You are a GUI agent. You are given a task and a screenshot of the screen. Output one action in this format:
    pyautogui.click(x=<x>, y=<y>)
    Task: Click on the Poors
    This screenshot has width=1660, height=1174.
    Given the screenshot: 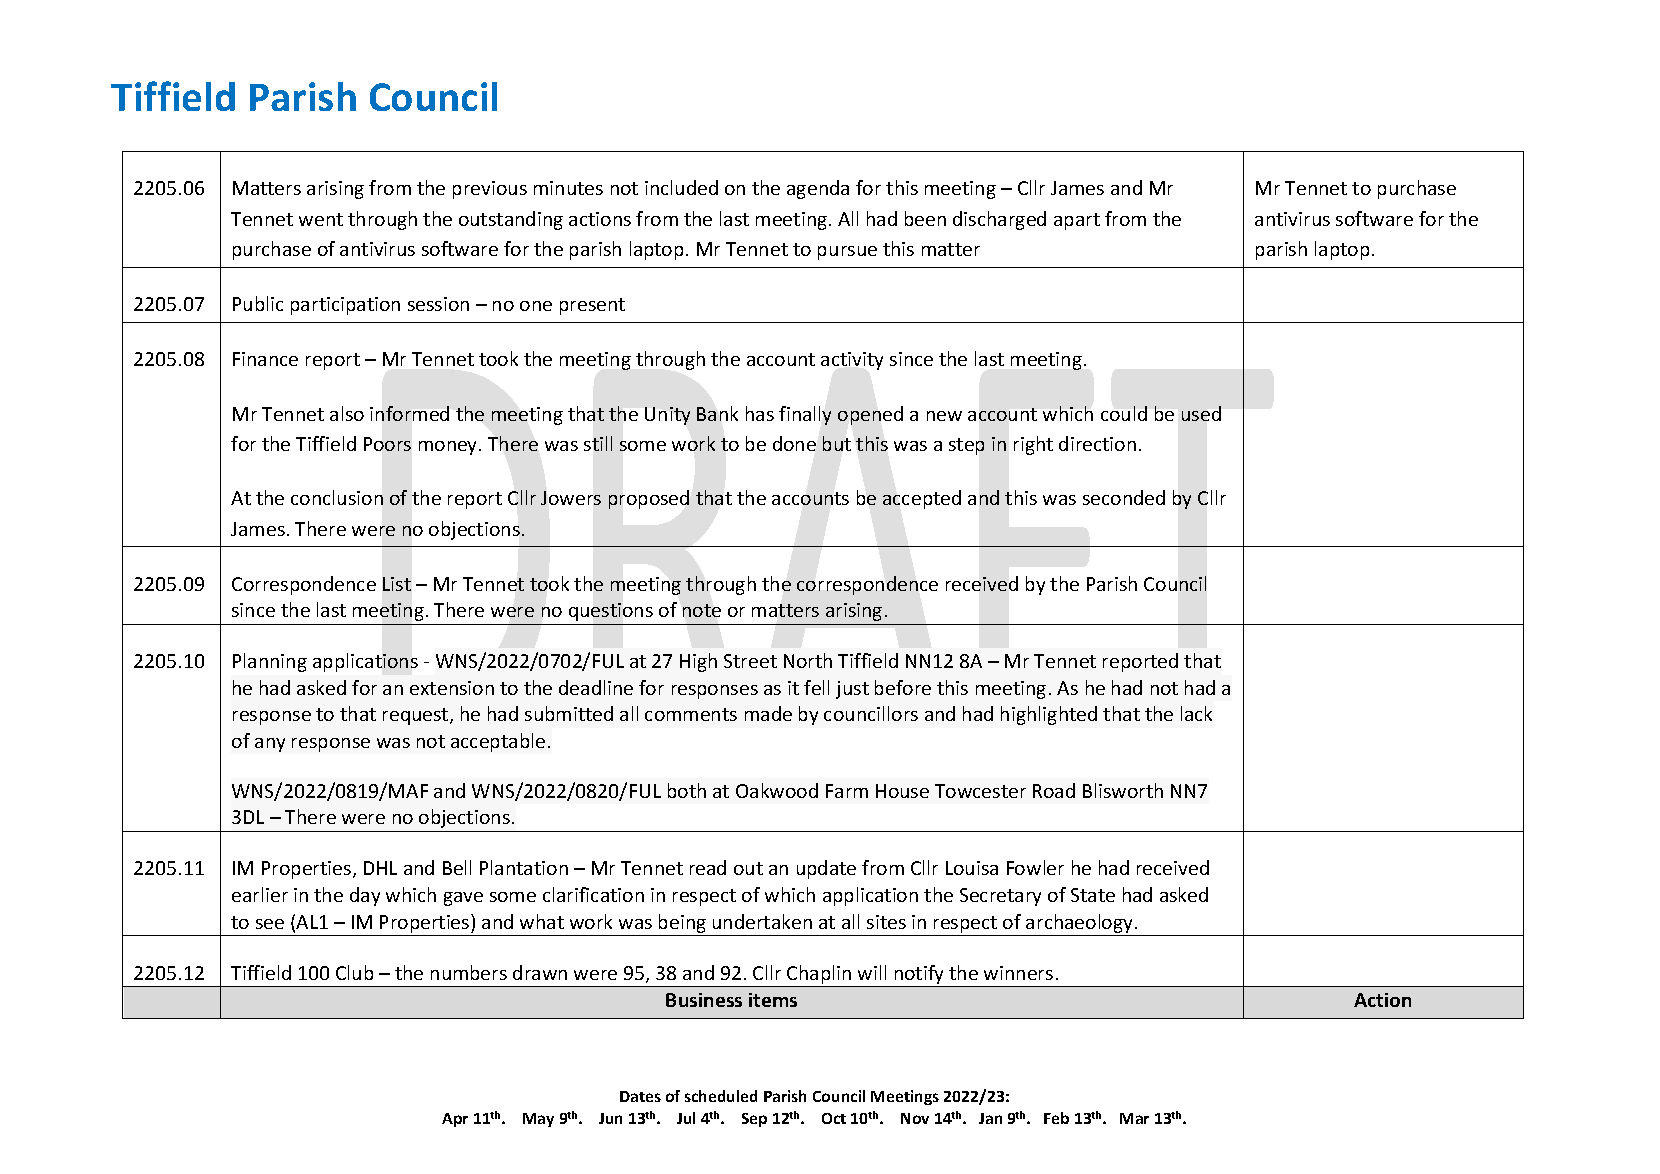 What is the action you would take?
    pyautogui.click(x=387, y=444)
